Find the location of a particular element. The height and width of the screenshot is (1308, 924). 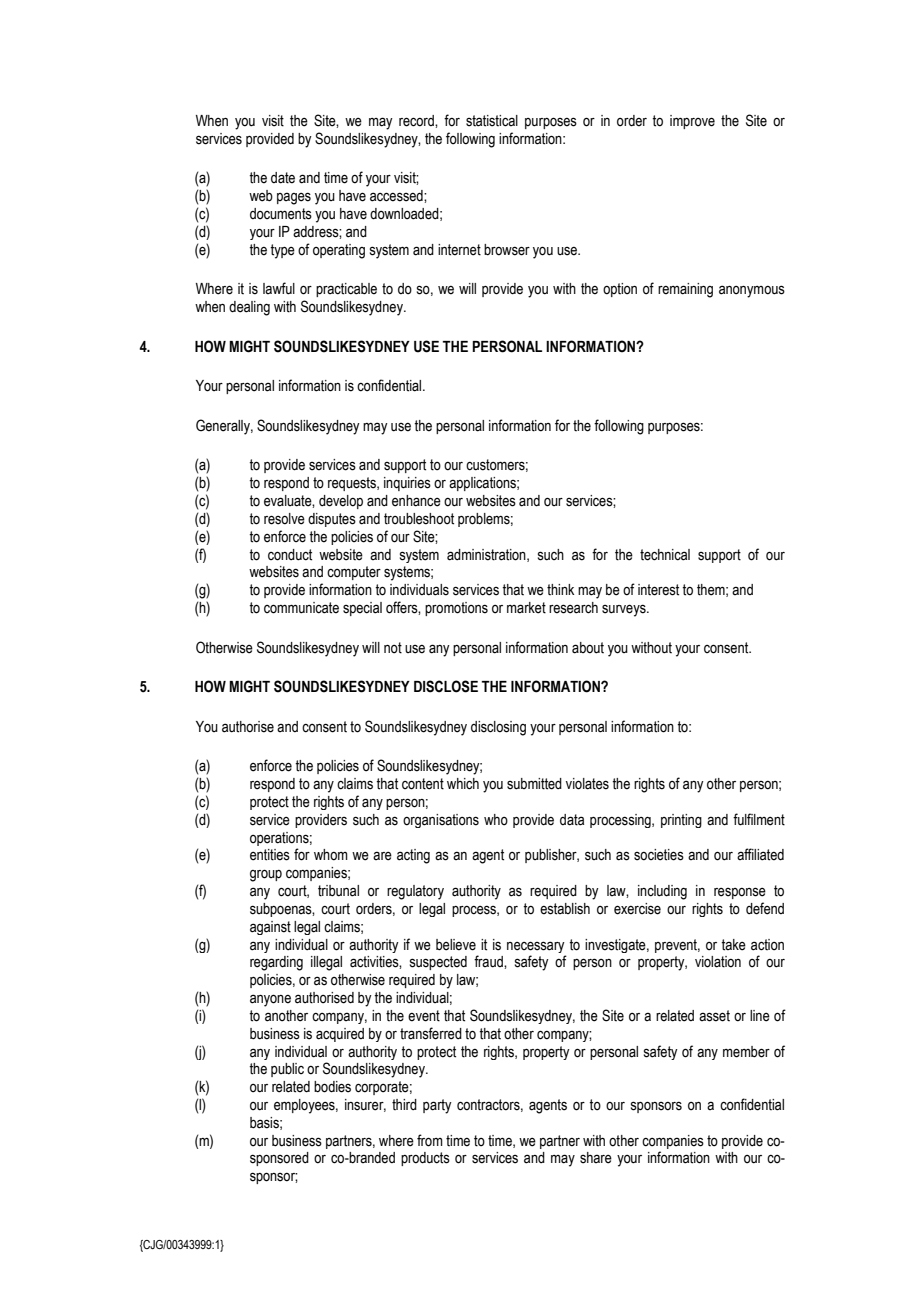

interest is located at coordinates (658, 590).
